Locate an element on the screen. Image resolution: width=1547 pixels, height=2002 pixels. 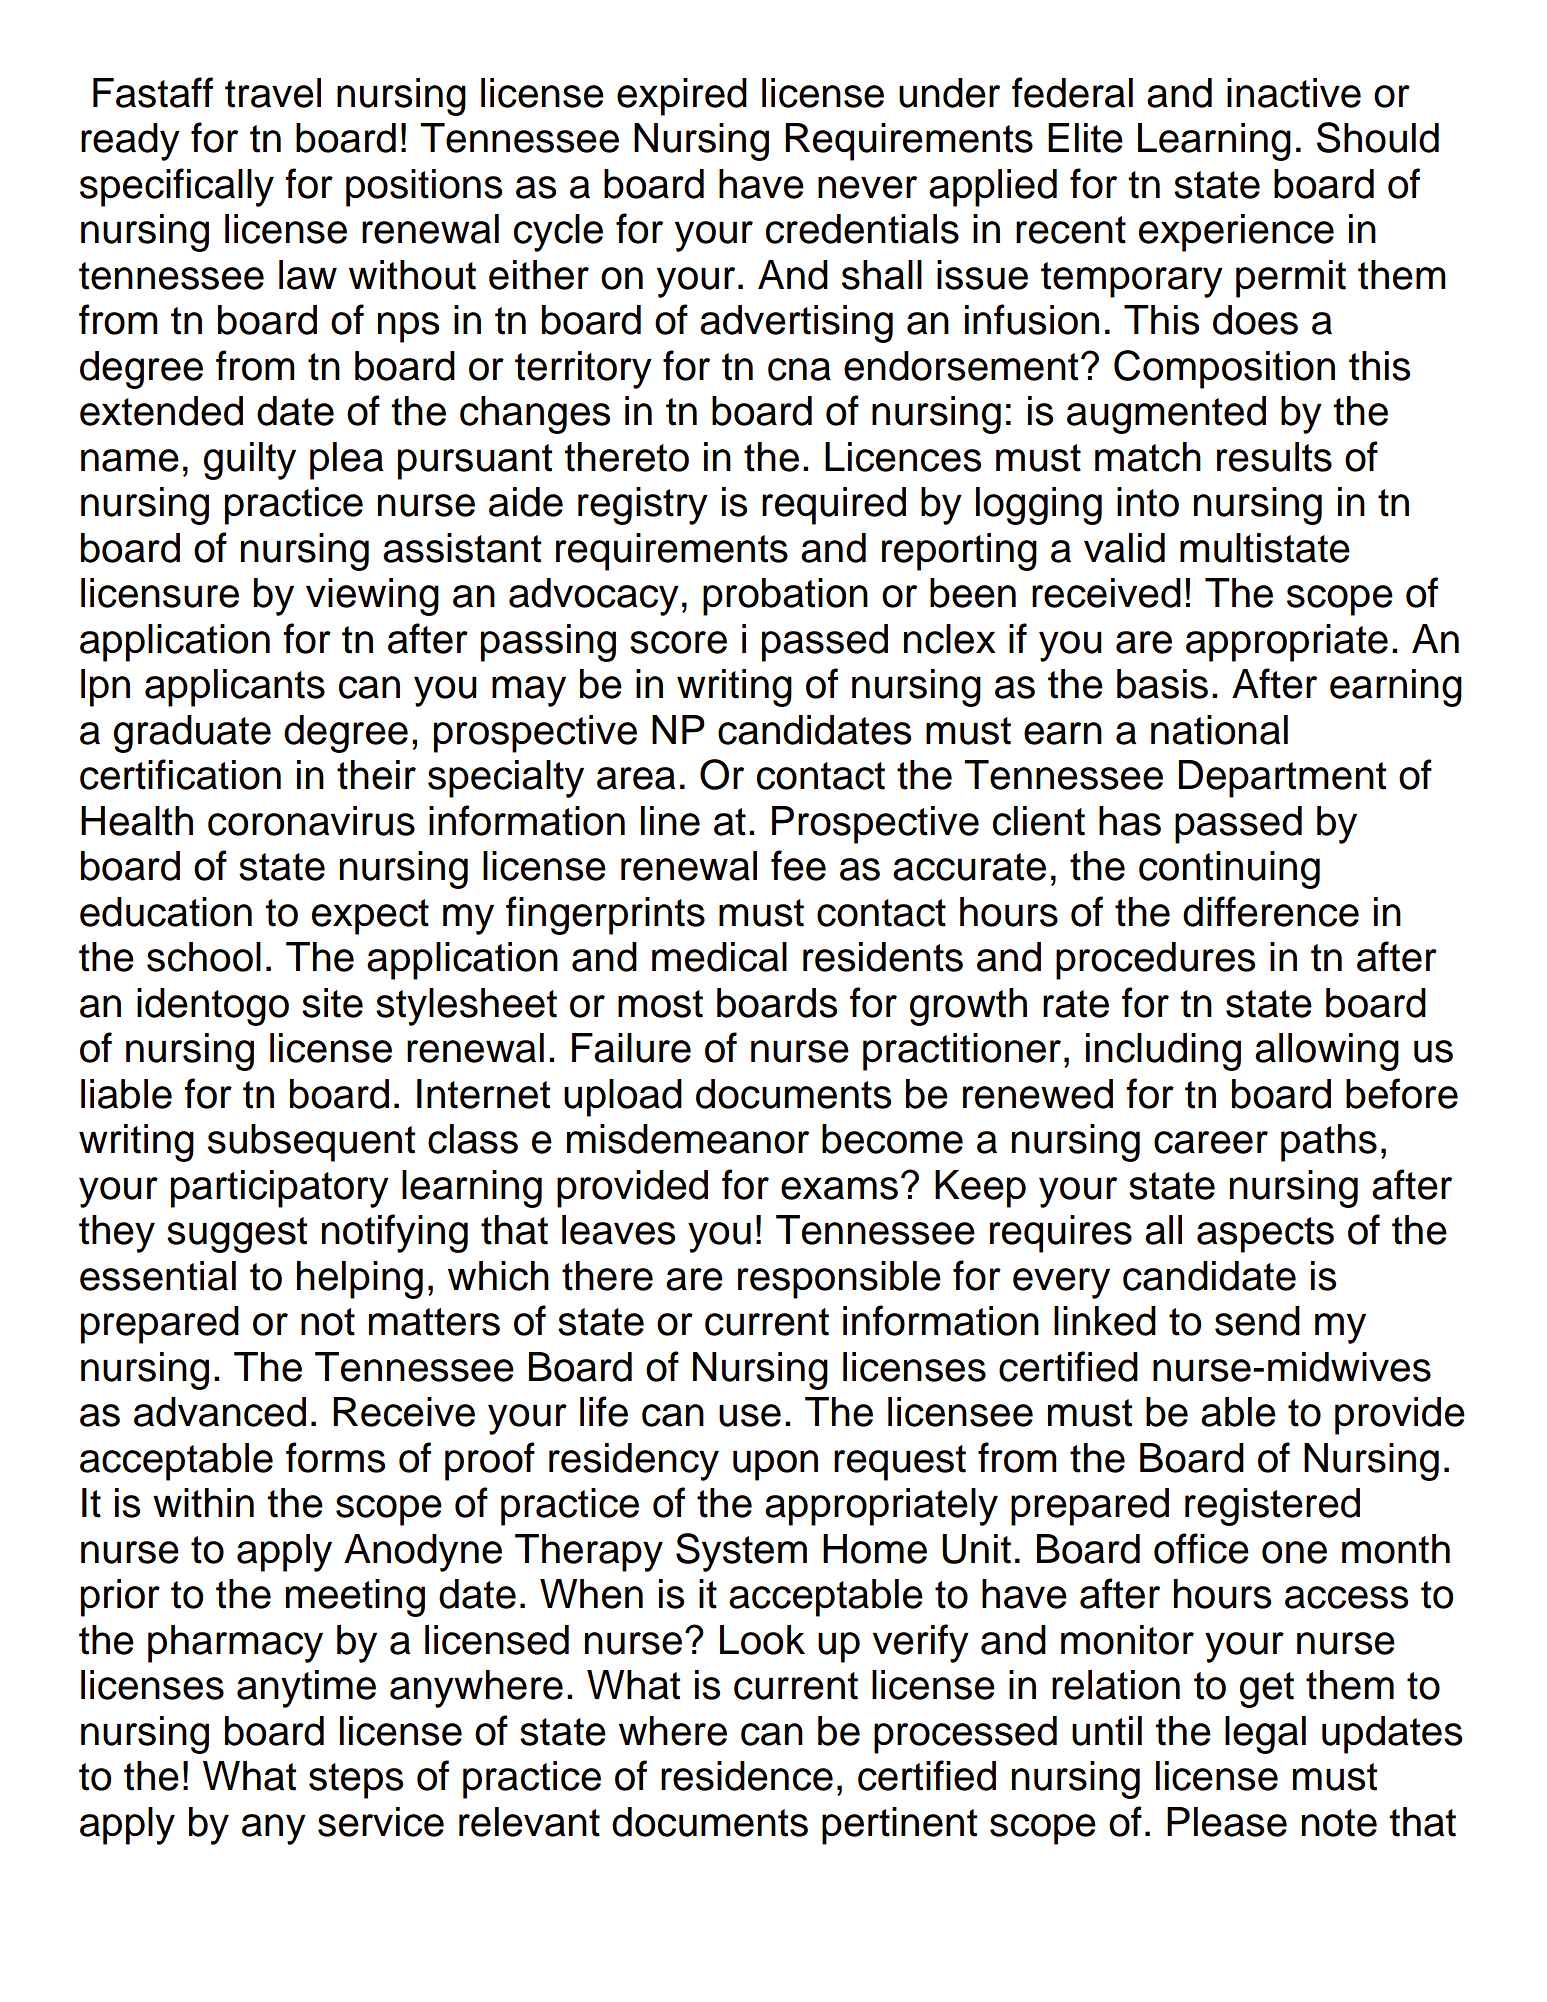
inactive is located at coordinates (1294, 93).
